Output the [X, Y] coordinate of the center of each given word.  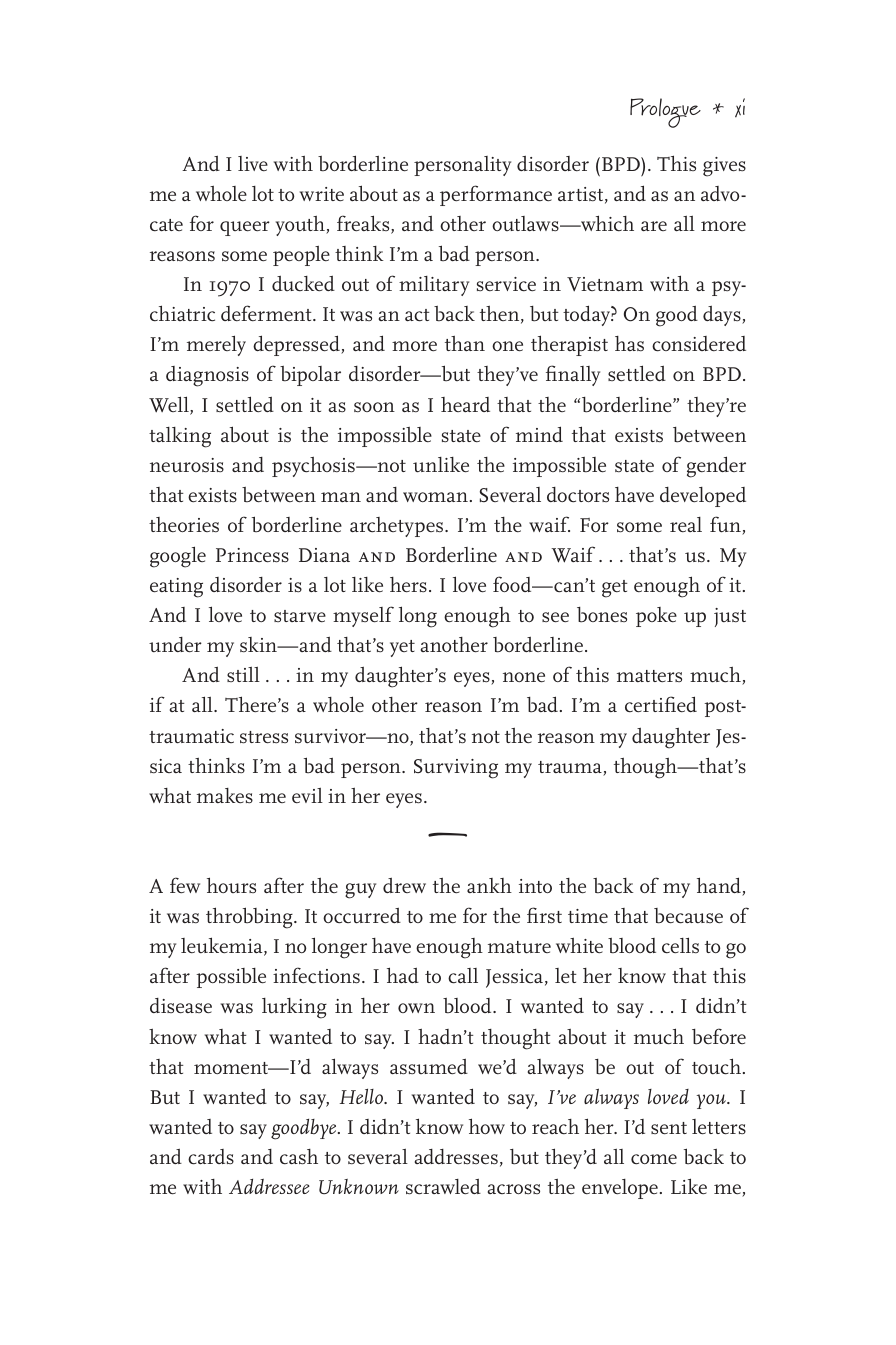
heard [465, 404]
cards [211, 1157]
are [654, 226]
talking [180, 437]
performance [496, 195]
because [688, 916]
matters [649, 676]
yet [402, 648]
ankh [489, 885]
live [253, 163]
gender [716, 467]
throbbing [250, 918]
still [243, 674]
